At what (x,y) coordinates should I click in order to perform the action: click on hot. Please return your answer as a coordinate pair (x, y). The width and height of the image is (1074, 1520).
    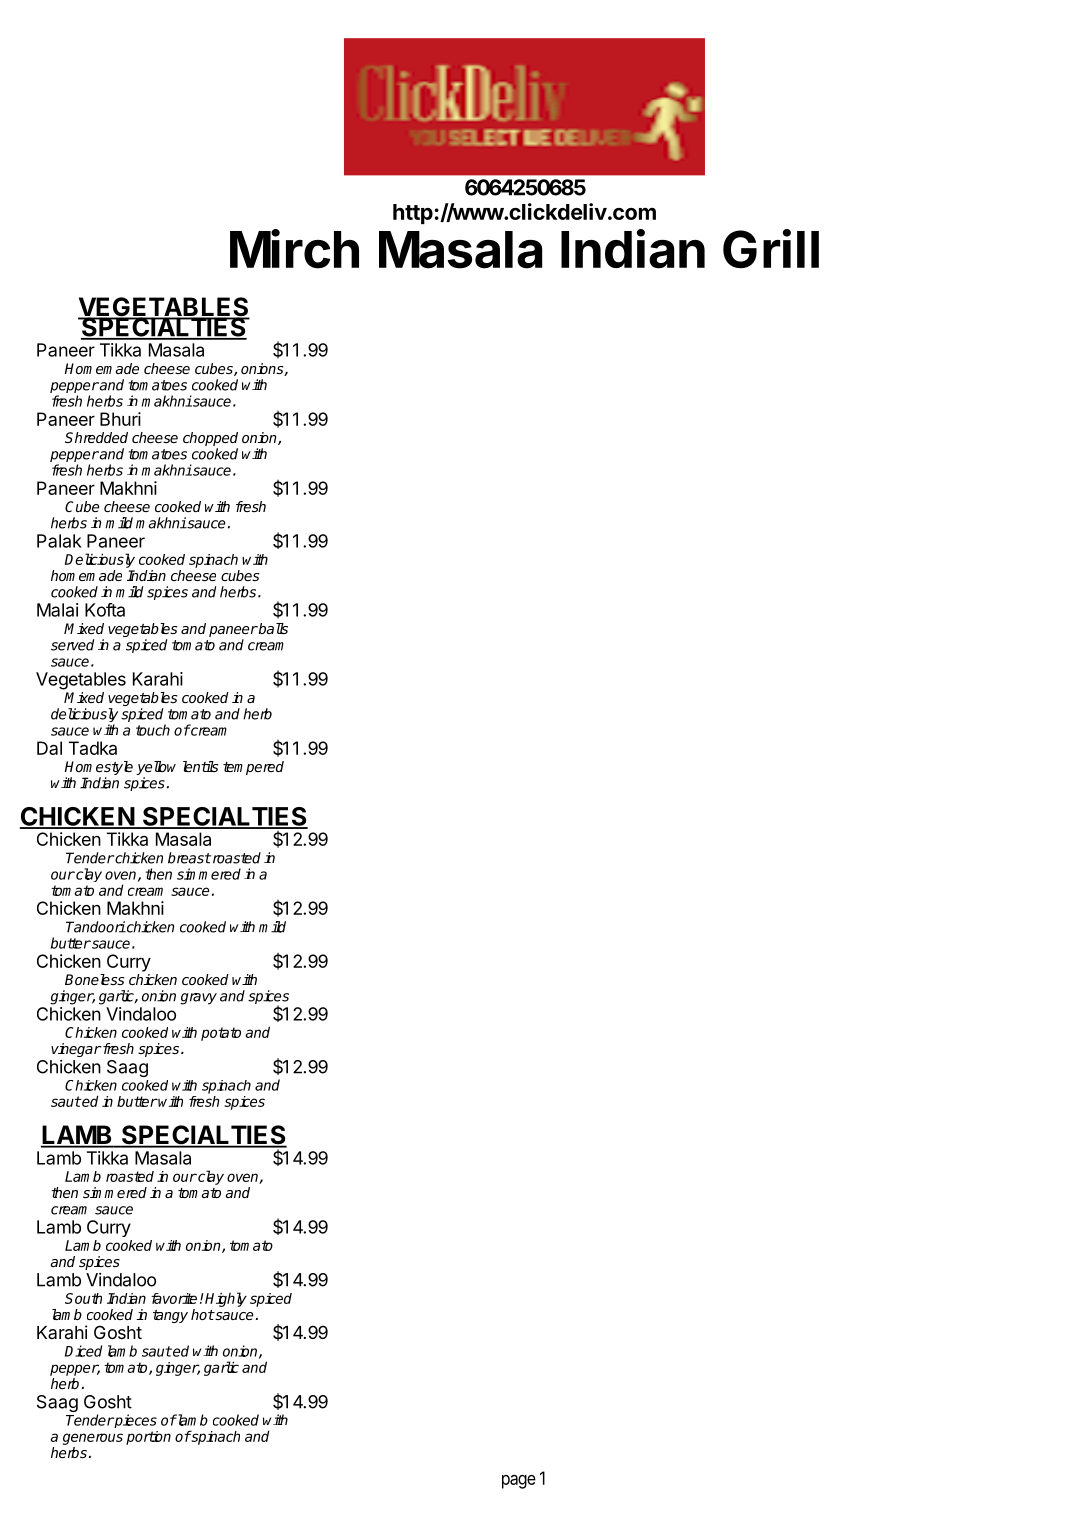
    Looking at the image, I should click on (202, 1314).
